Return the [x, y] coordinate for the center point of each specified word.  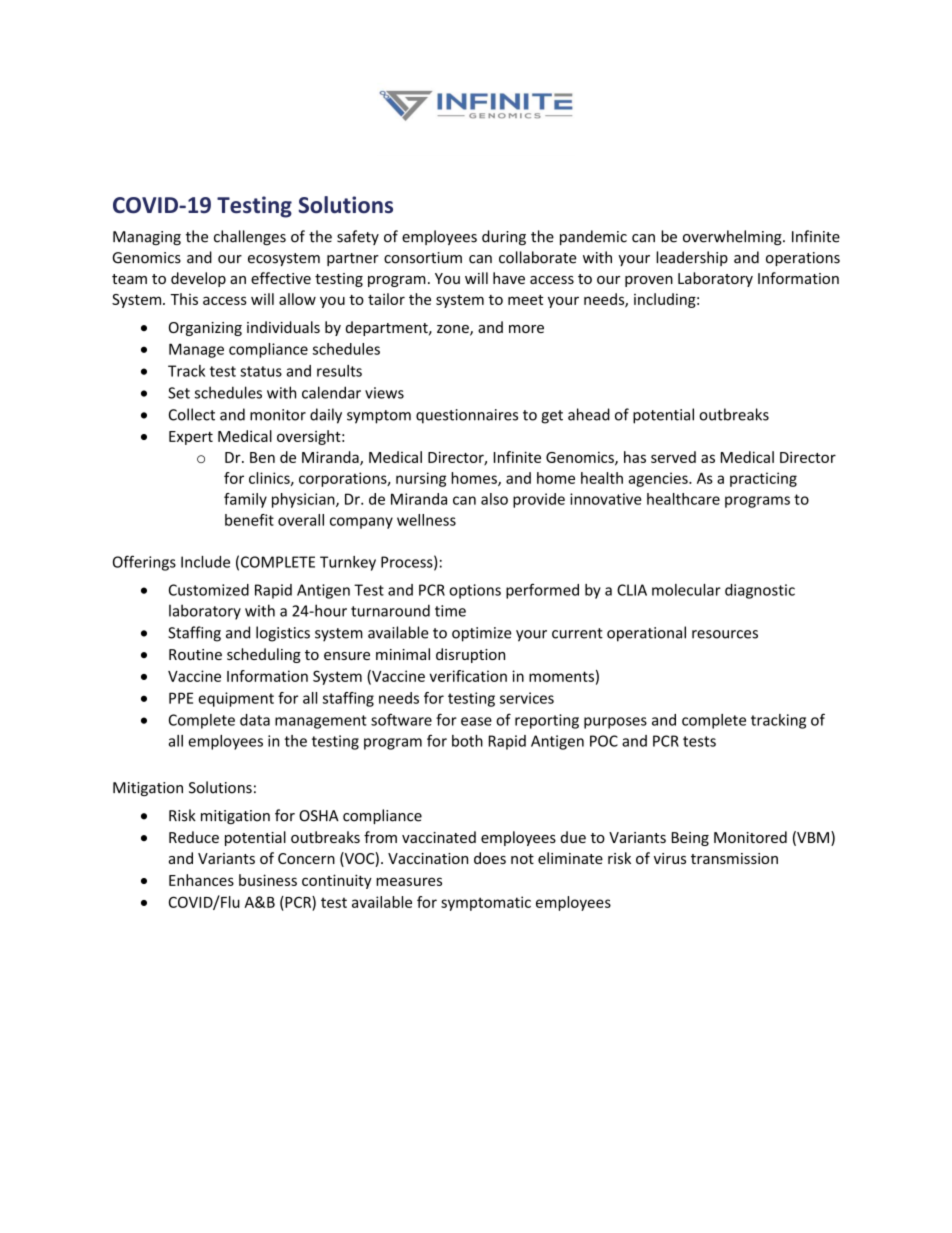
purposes [615, 723]
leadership [692, 258]
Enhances [201, 880]
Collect [192, 414]
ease [476, 721]
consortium [423, 258]
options [475, 591]
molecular [686, 590]
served [673, 457]
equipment [236, 699]
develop [198, 279]
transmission [734, 858]
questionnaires [467, 416]
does [490, 858]
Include [205, 562]
